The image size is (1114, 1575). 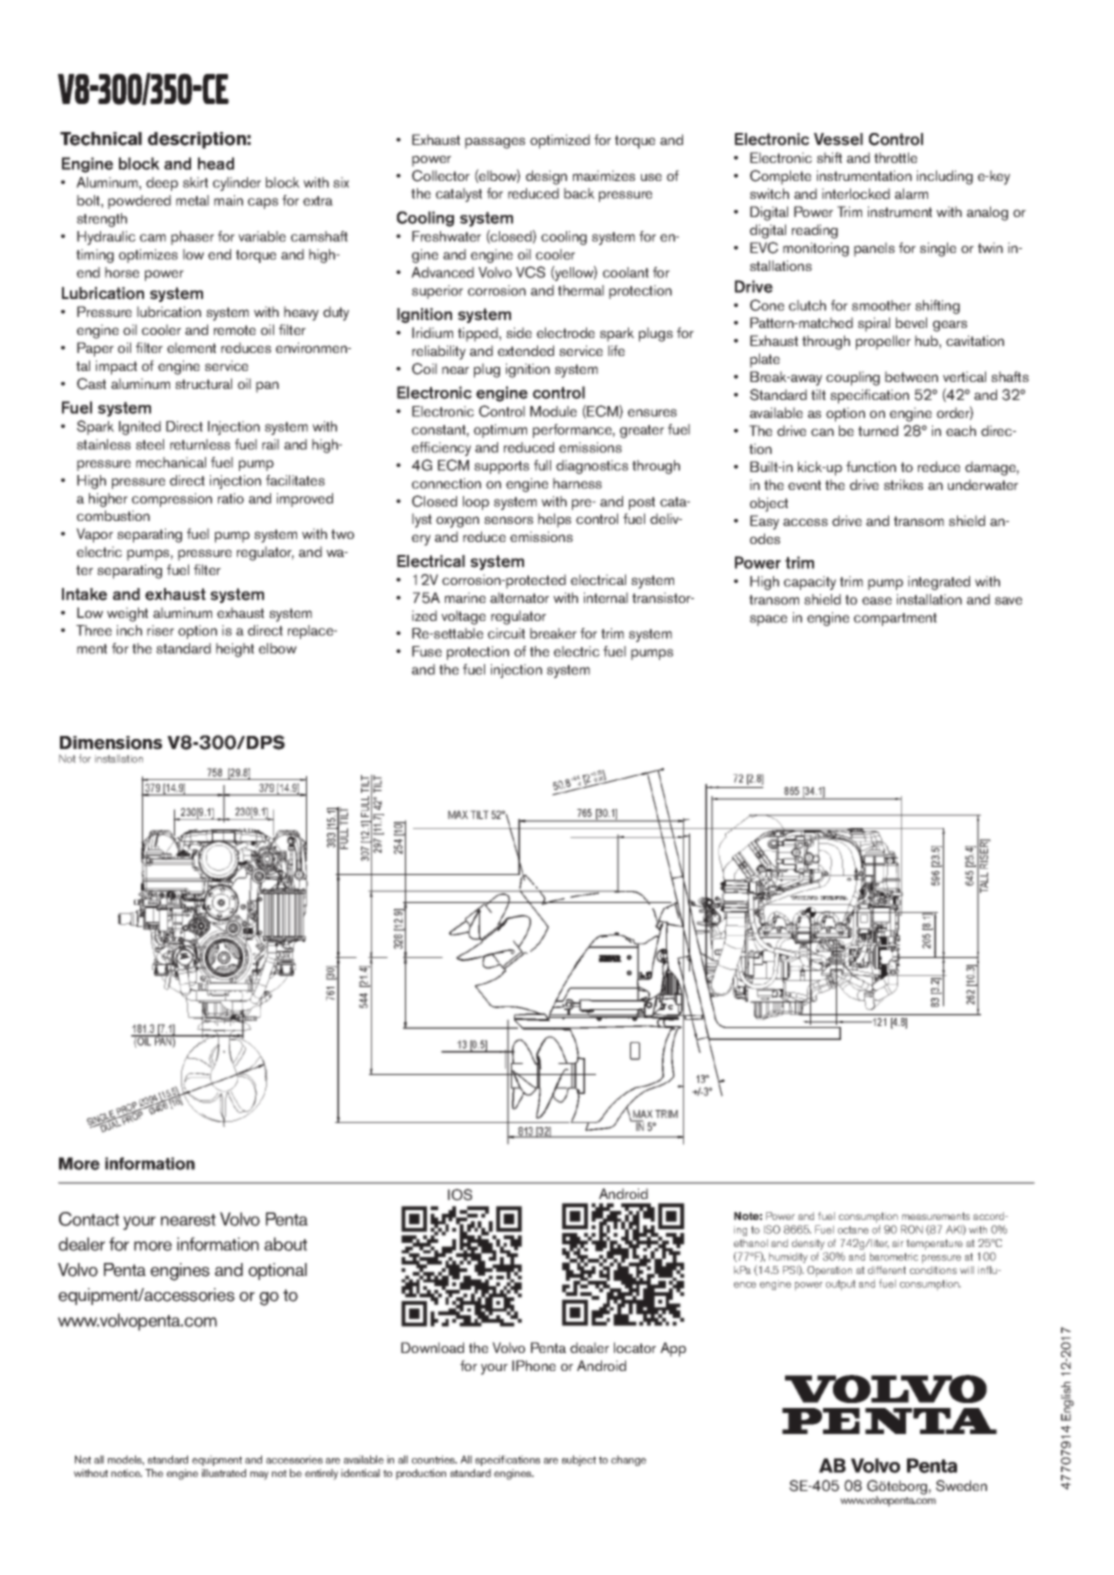 What do you see at coordinates (546, 177) in the screenshot?
I see `design` at bounding box center [546, 177].
